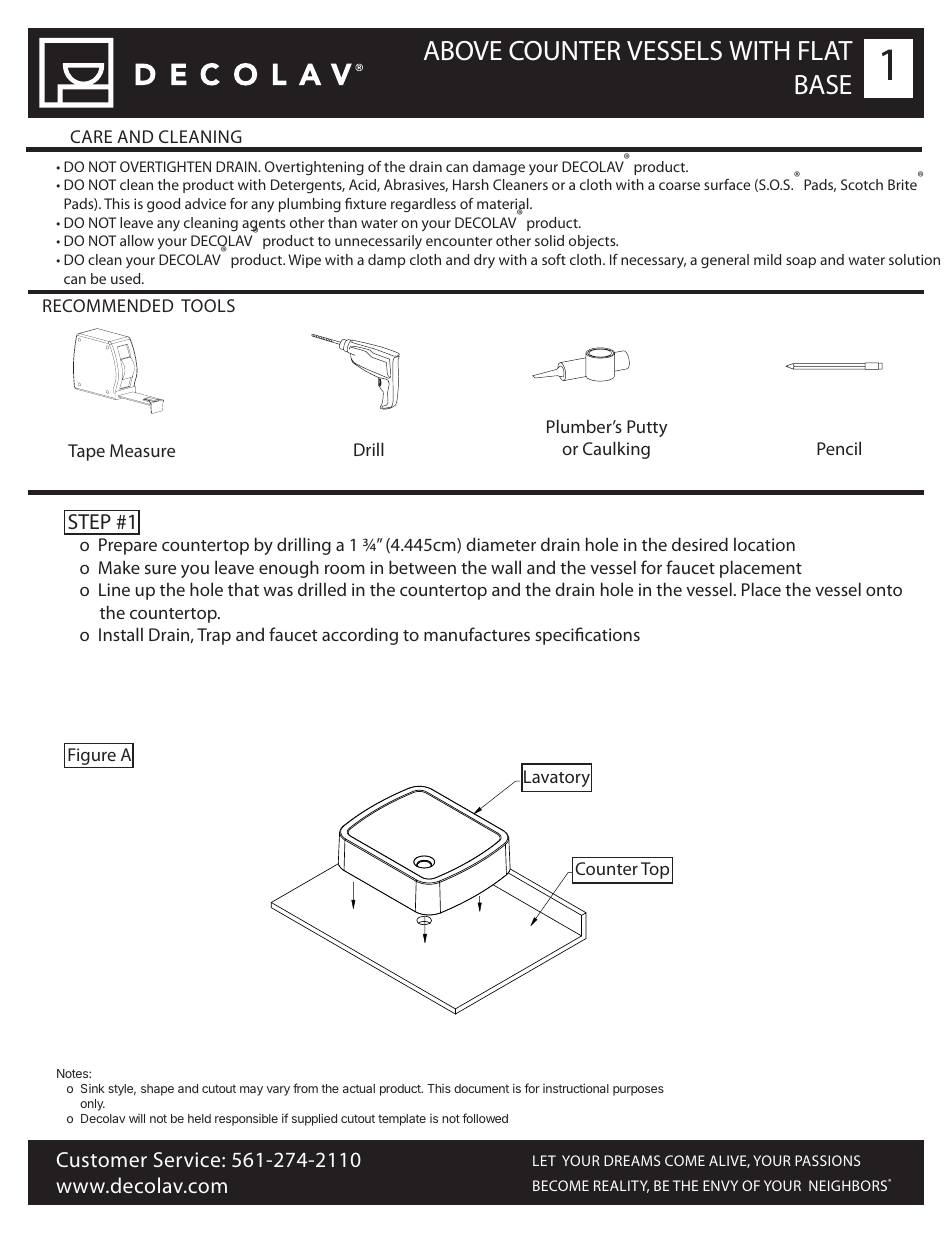 Image resolution: width=952 pixels, height=1233 pixels. I want to click on onto, so click(884, 590).
